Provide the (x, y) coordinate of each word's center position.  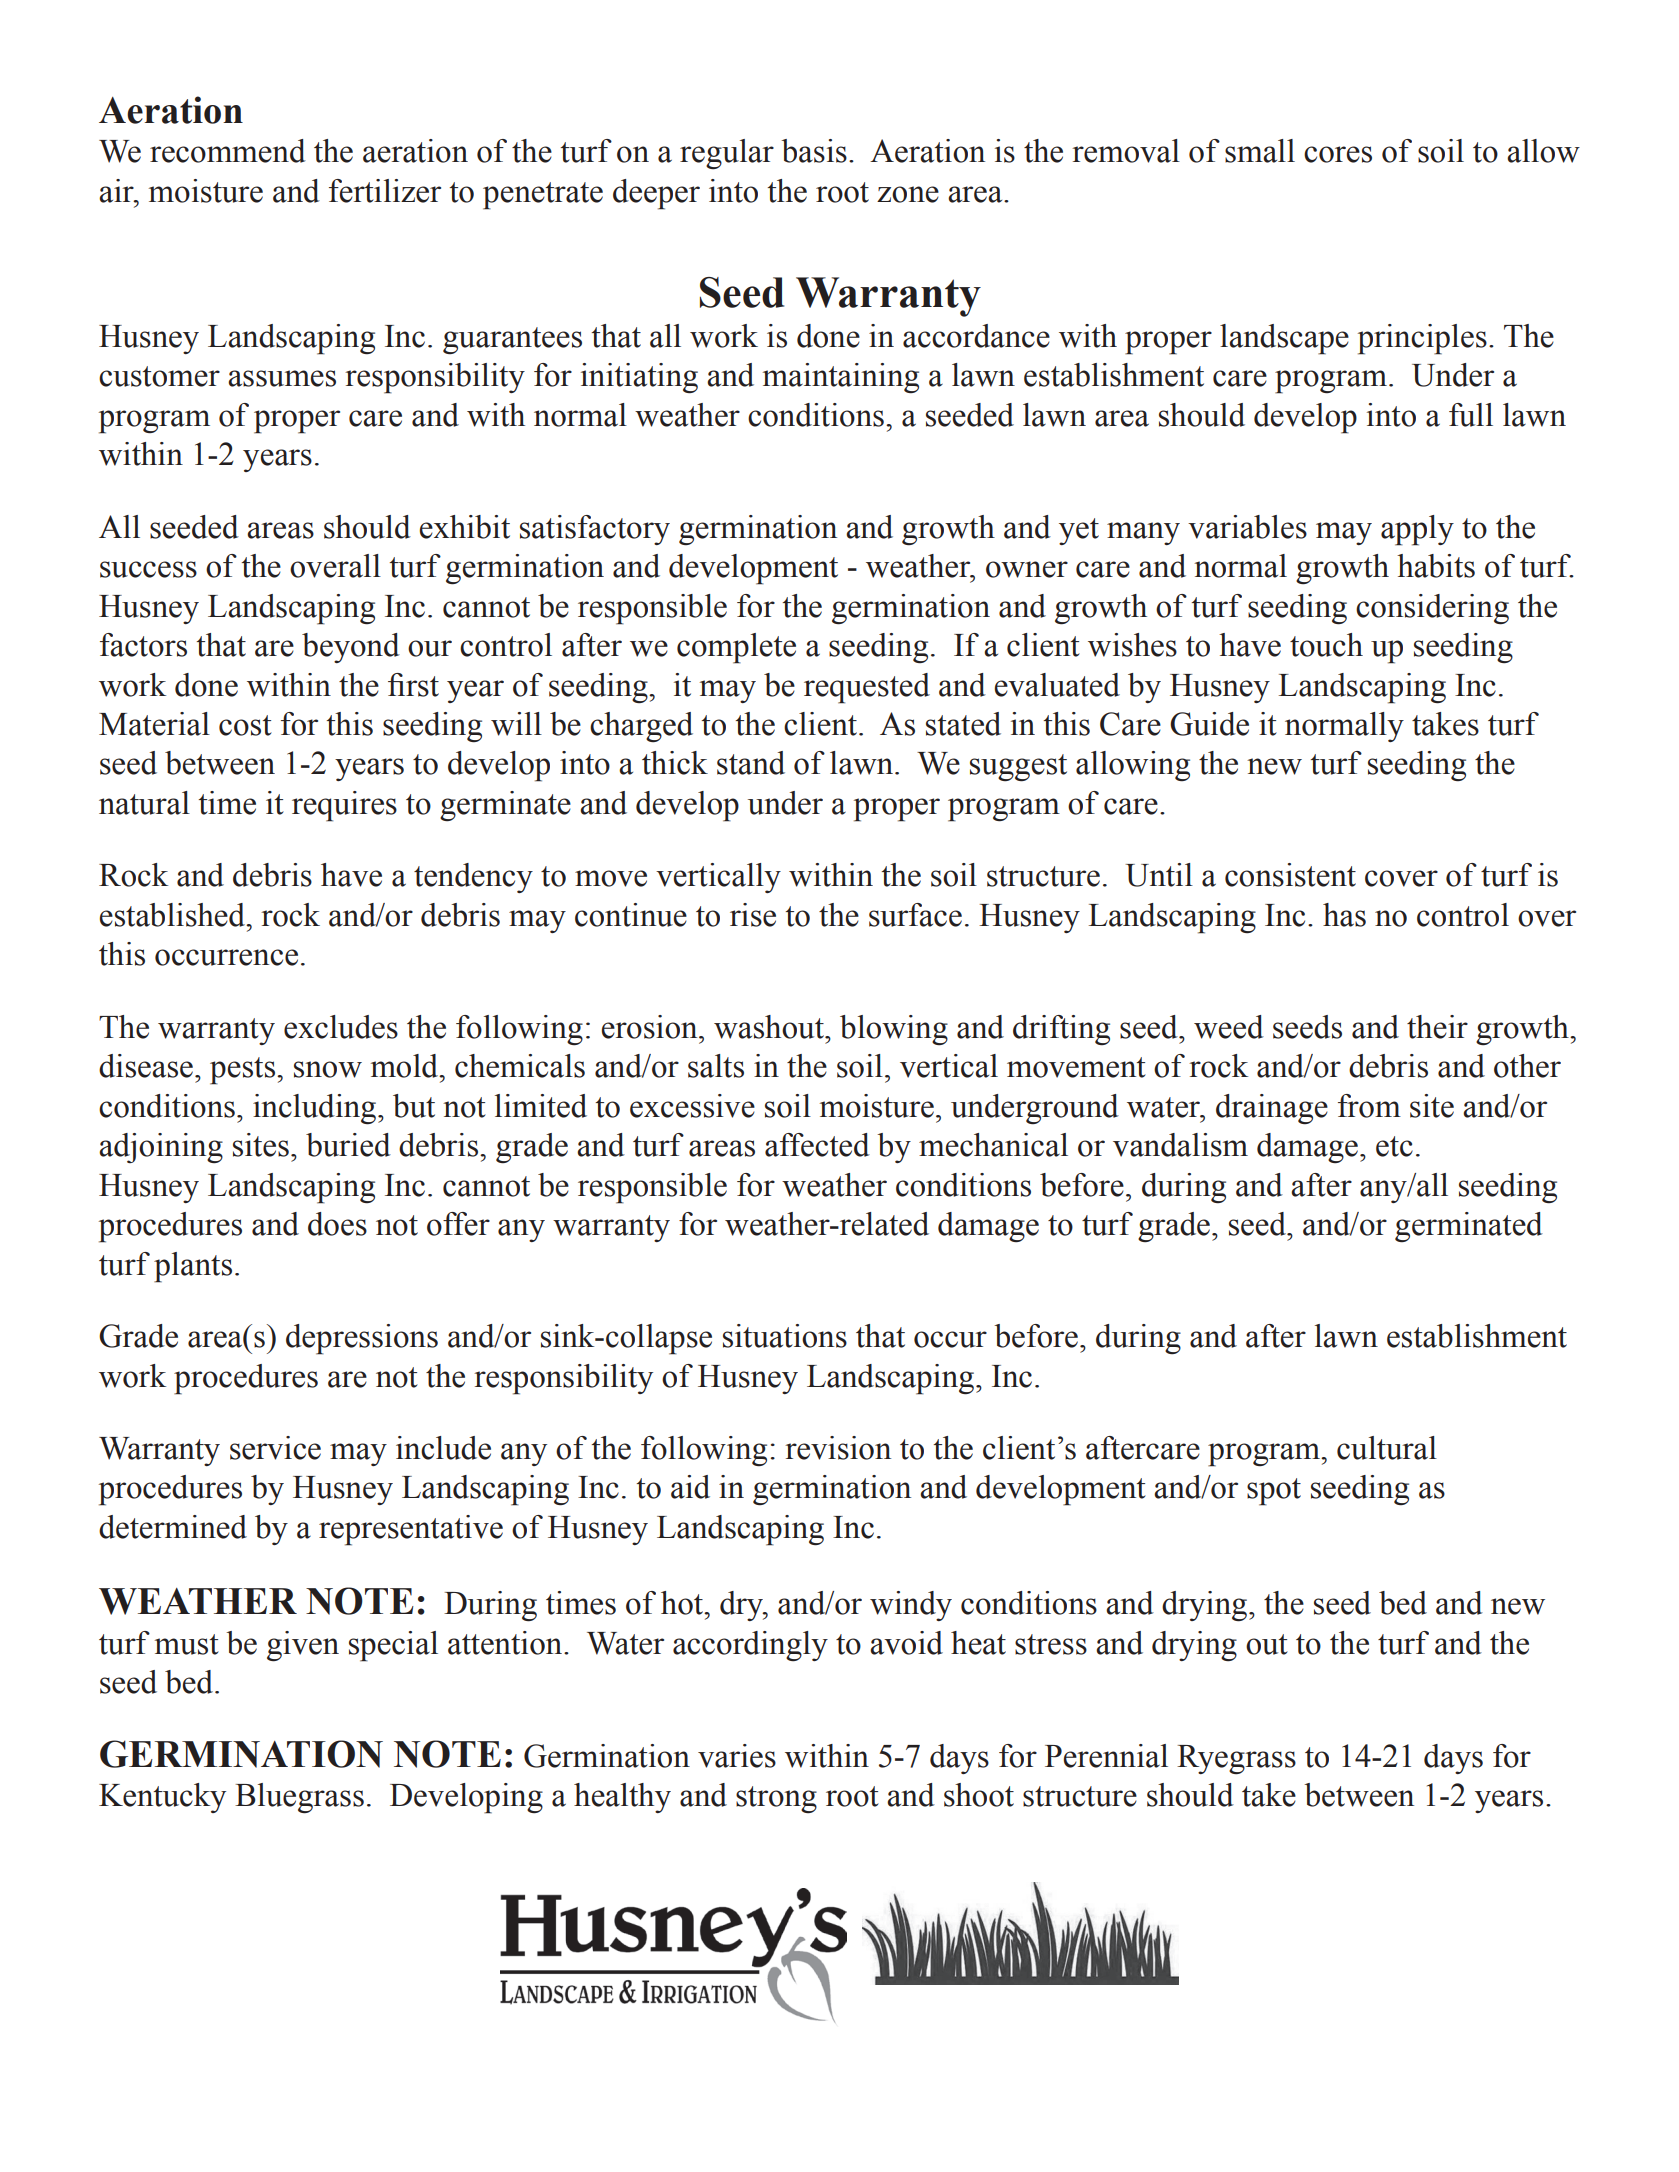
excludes (341, 1027)
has (1344, 915)
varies (737, 1756)
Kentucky (162, 1798)
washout (770, 1027)
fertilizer (385, 191)
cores (1338, 154)
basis (814, 151)
